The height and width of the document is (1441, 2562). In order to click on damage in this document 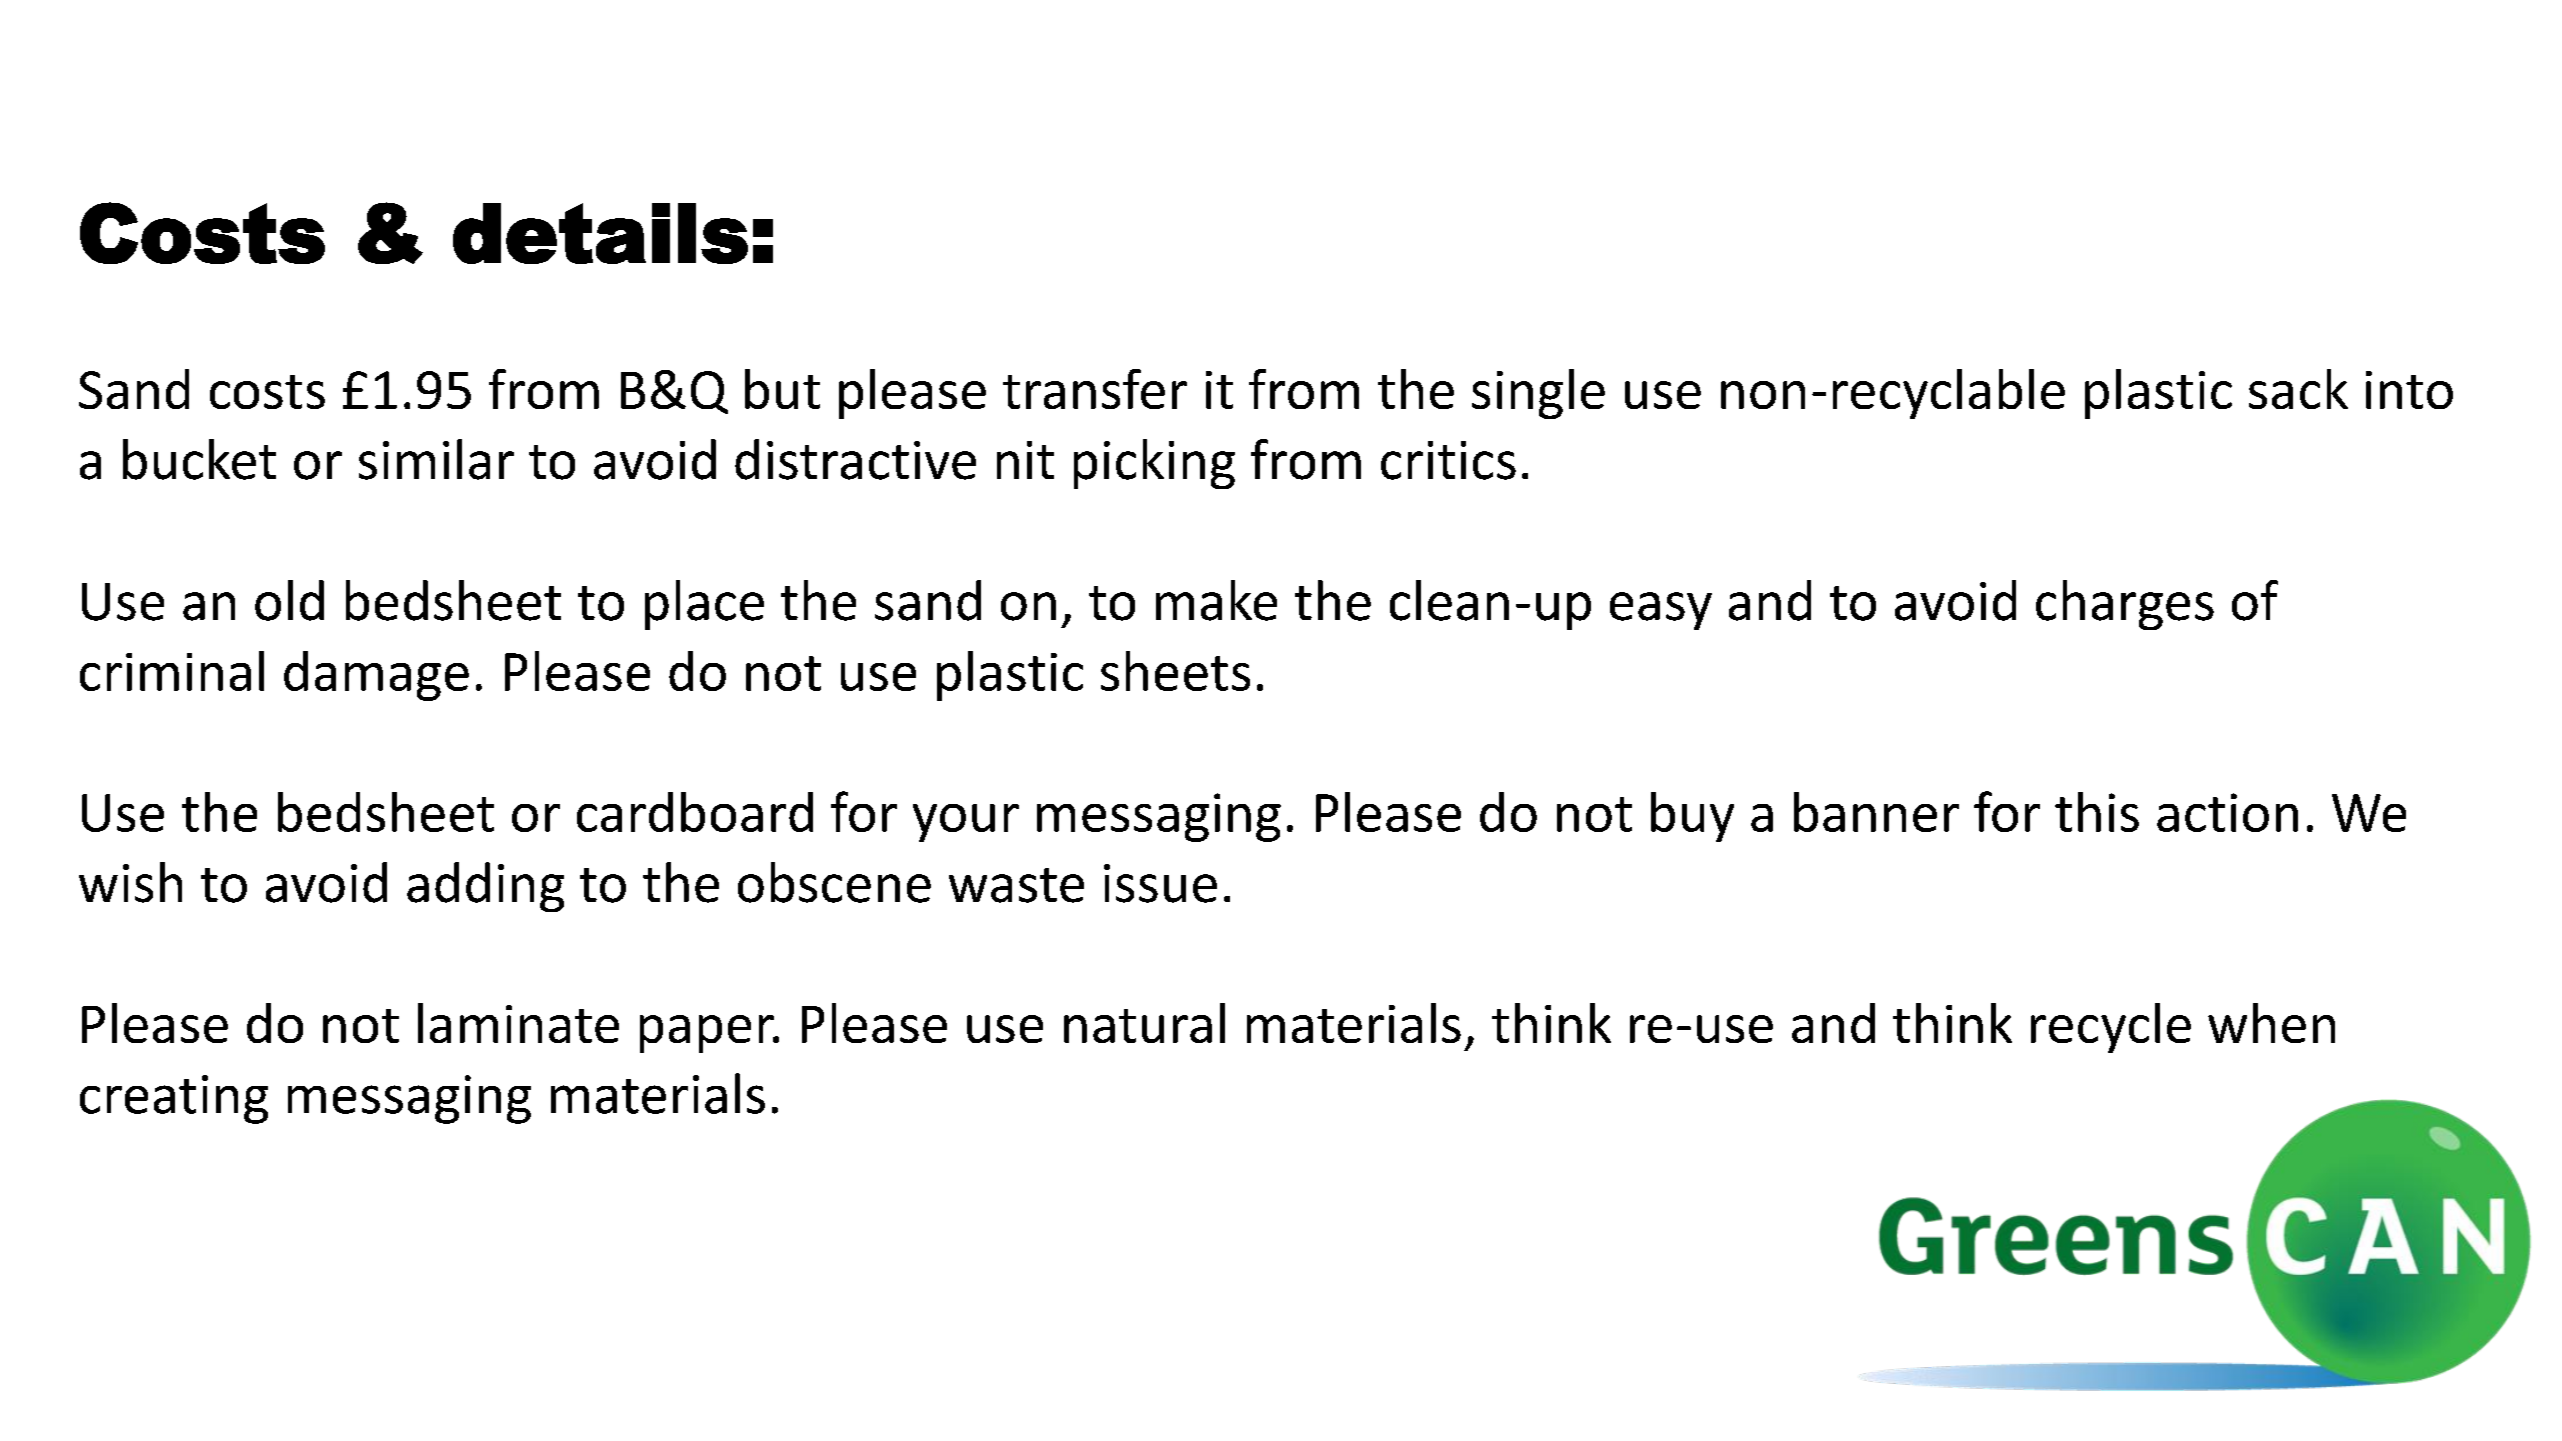, I will do `click(376, 676)`.
